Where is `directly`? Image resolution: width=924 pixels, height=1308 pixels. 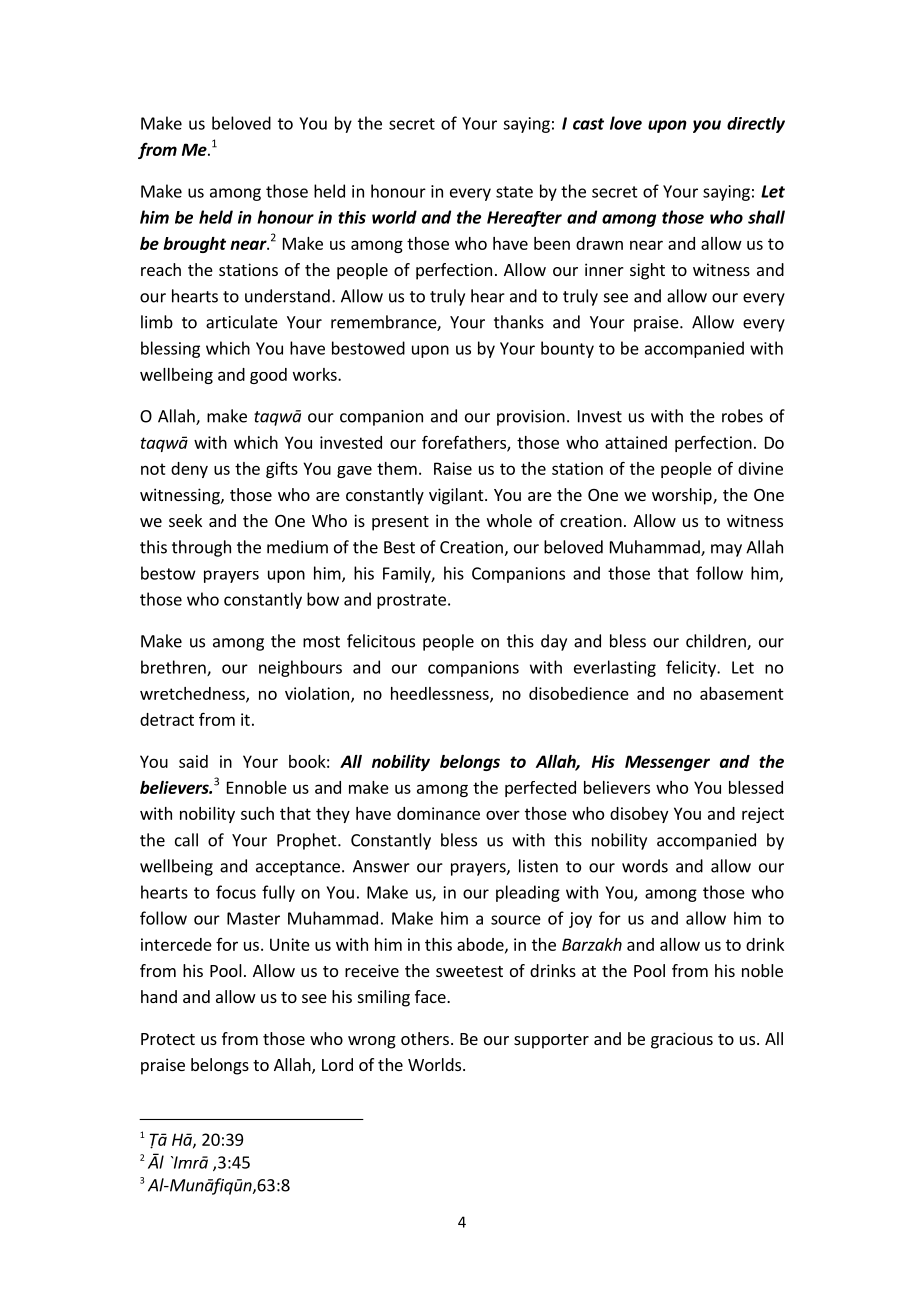
directly is located at coordinates (756, 125).
